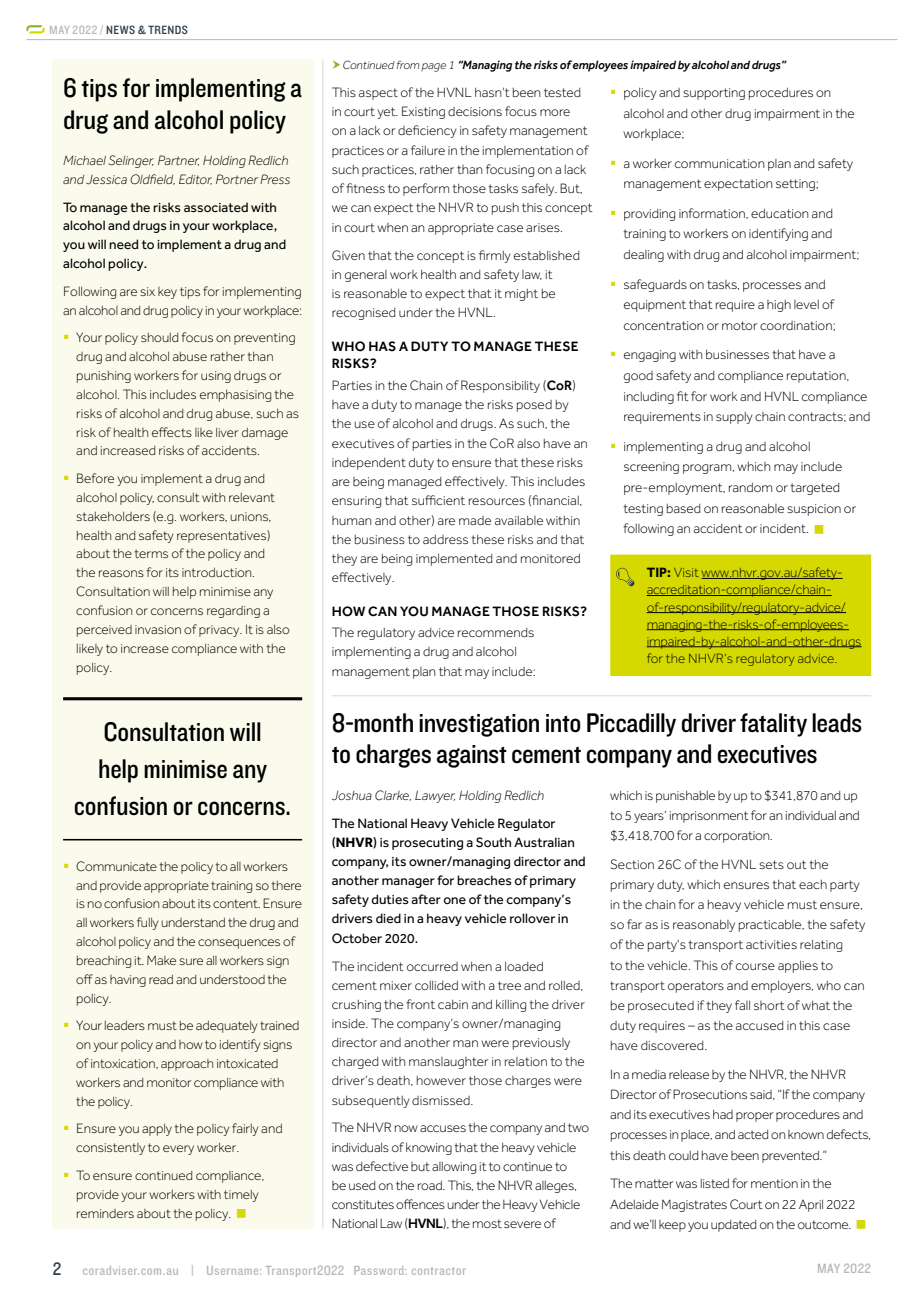  Describe the element at coordinates (433, 67) in the screenshot. I see `page` at that location.
